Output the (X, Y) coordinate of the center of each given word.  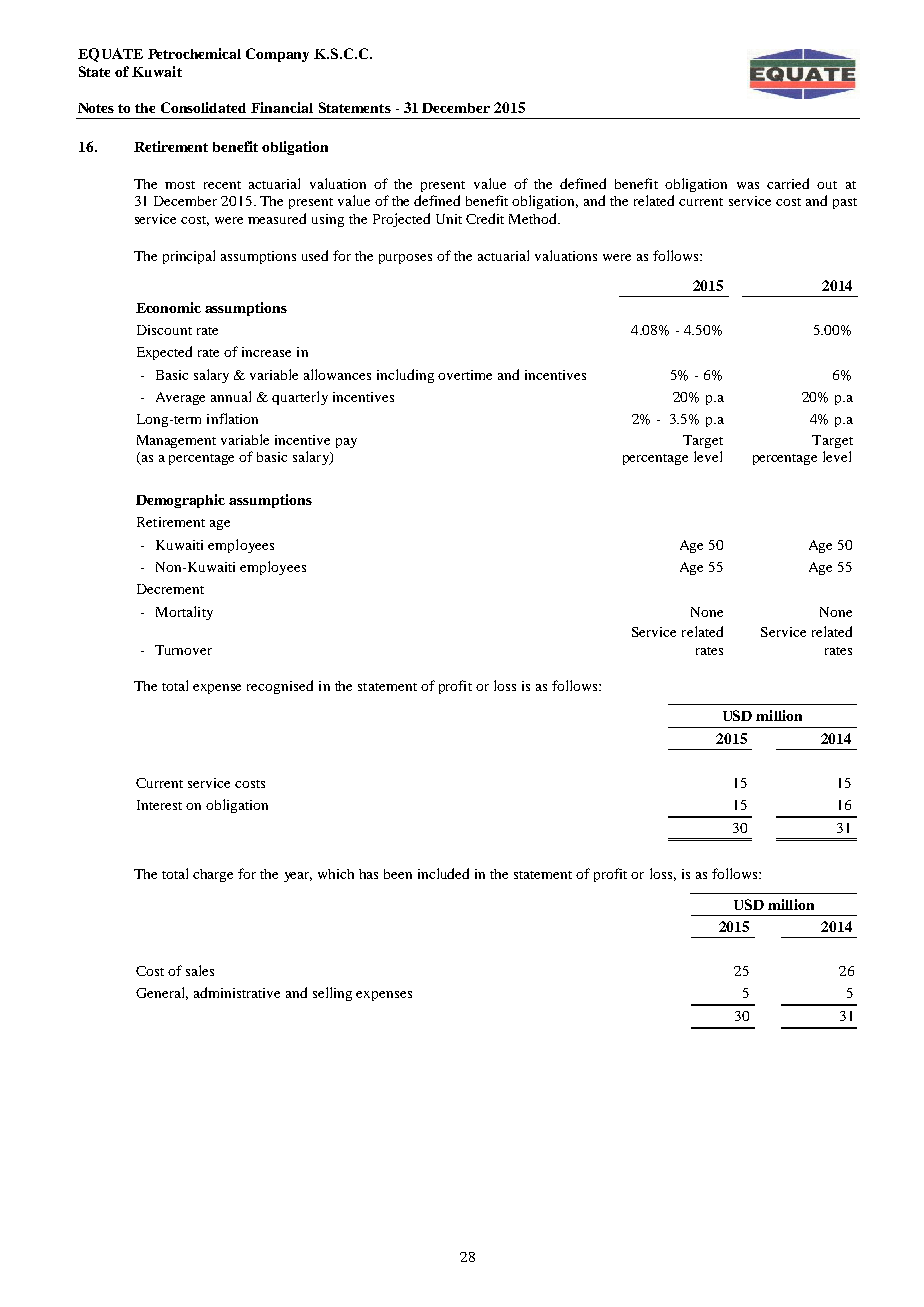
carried (788, 183)
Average (180, 398)
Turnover (183, 650)
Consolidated (203, 107)
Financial (282, 107)
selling (332, 994)
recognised (280, 687)
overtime (465, 375)
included (443, 873)
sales (200, 970)
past (845, 203)
